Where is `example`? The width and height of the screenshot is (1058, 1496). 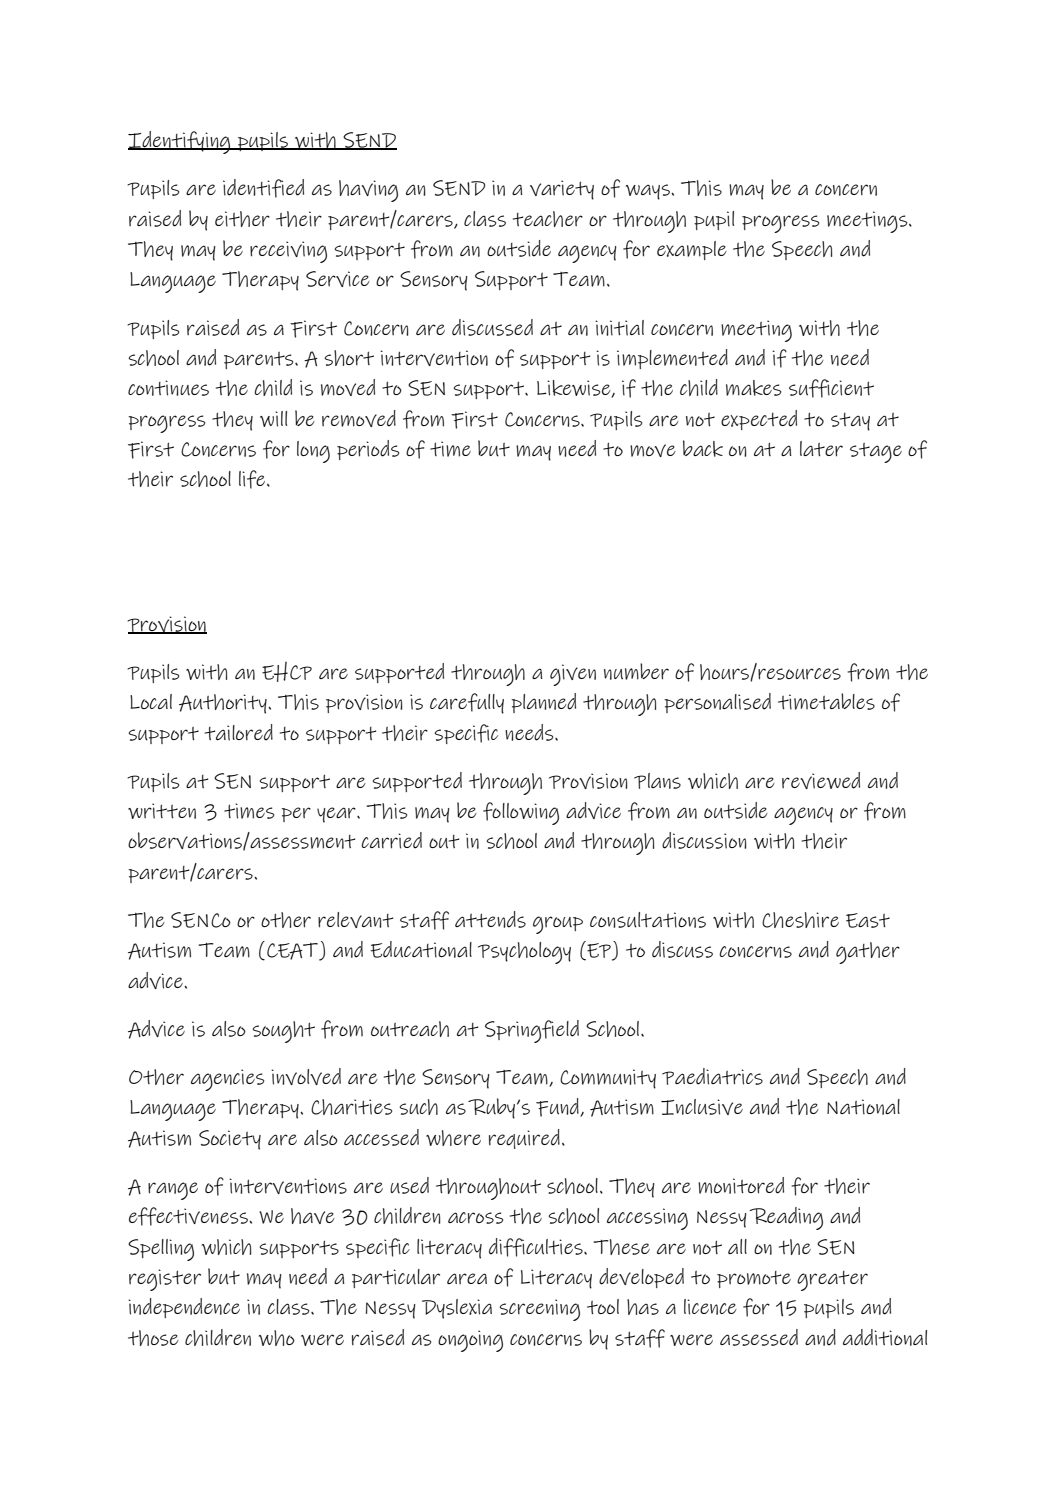
example is located at coordinates (692, 250).
